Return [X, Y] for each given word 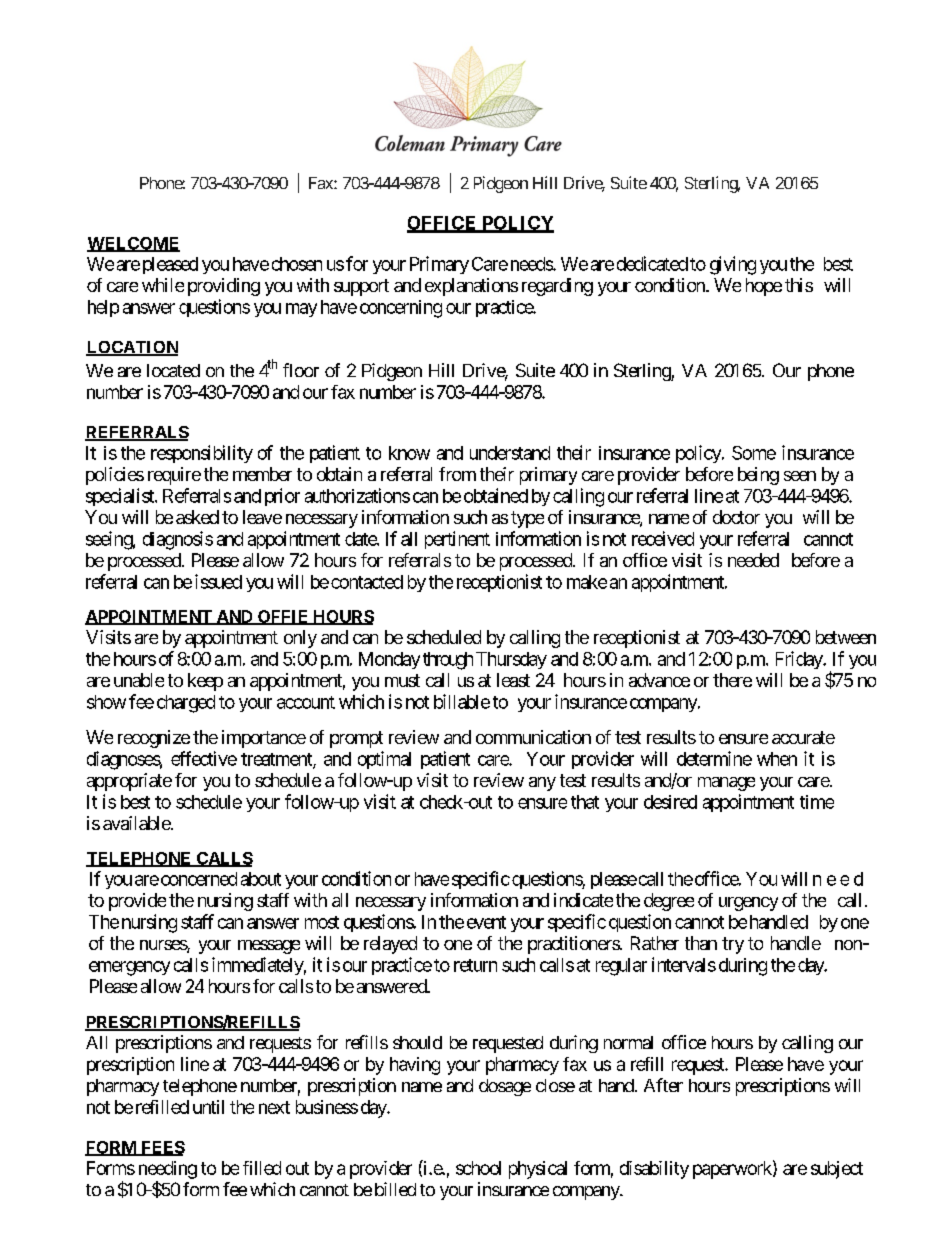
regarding [557, 287]
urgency [748, 904]
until [208, 1107]
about [261, 879]
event [486, 922]
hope [764, 287]
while [163, 285]
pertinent [457, 540]
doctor [736, 517]
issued [218, 581]
